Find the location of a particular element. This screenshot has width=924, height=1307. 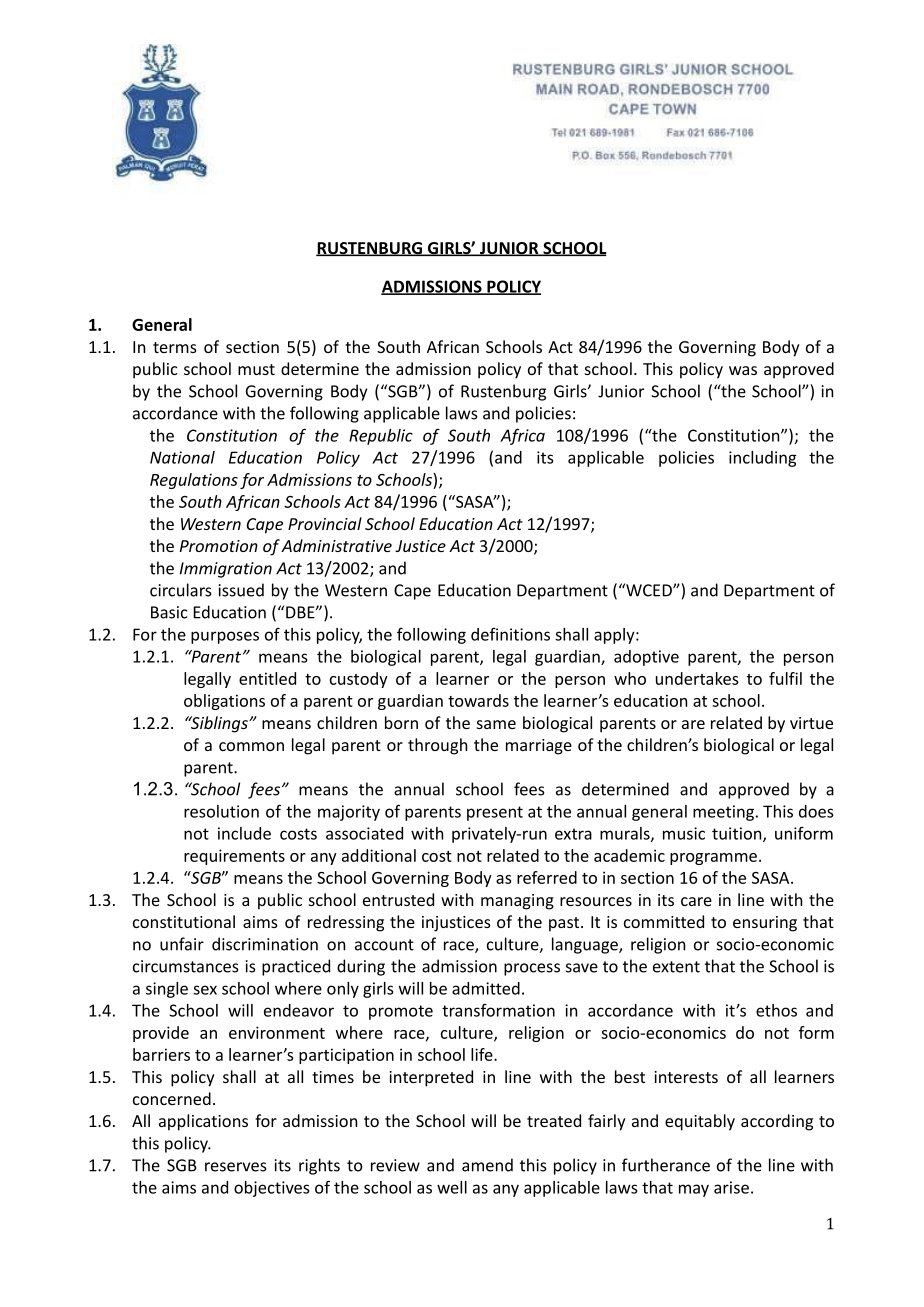

undertakes is located at coordinates (697, 678).
